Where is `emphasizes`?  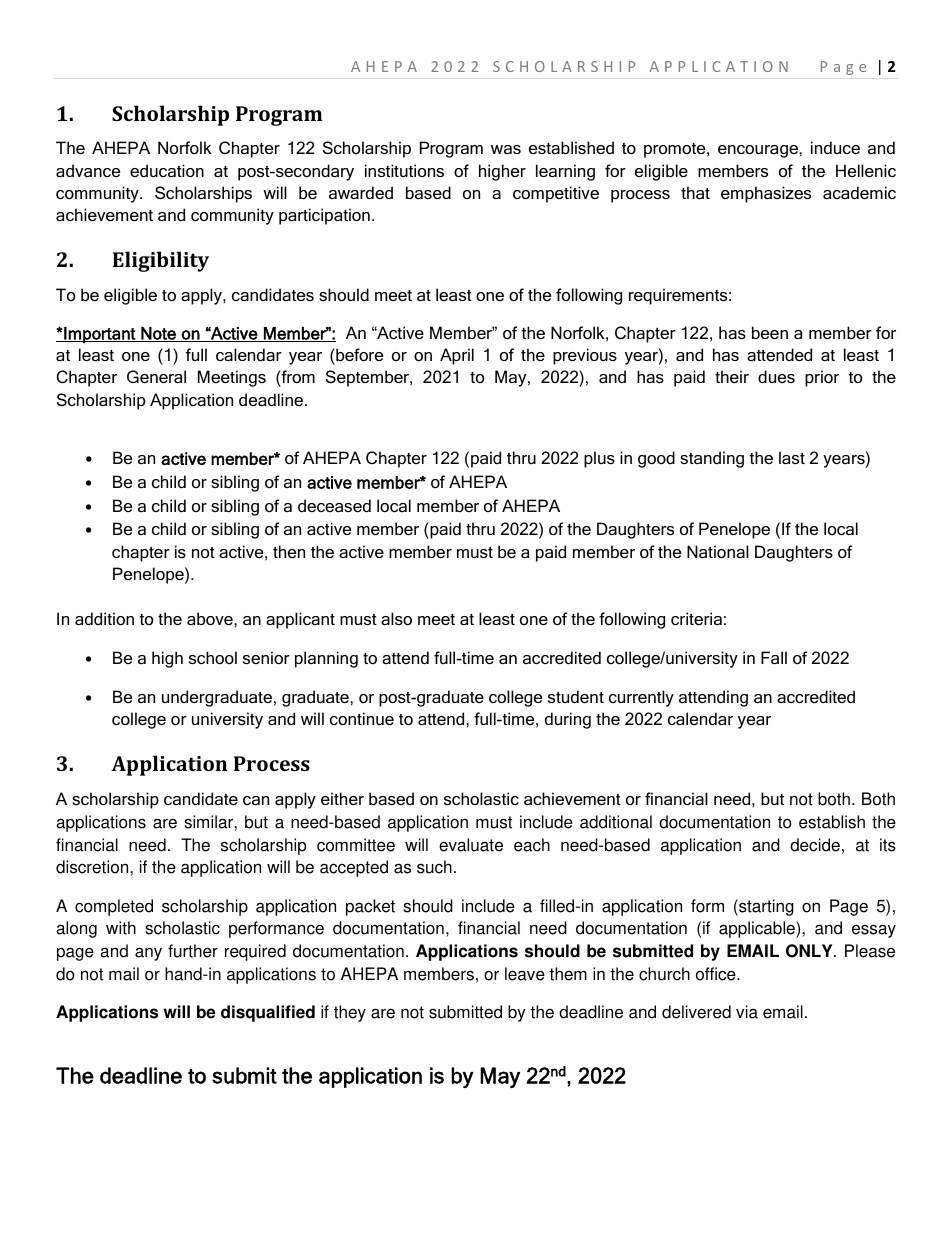
emphasizes is located at coordinates (766, 194).
